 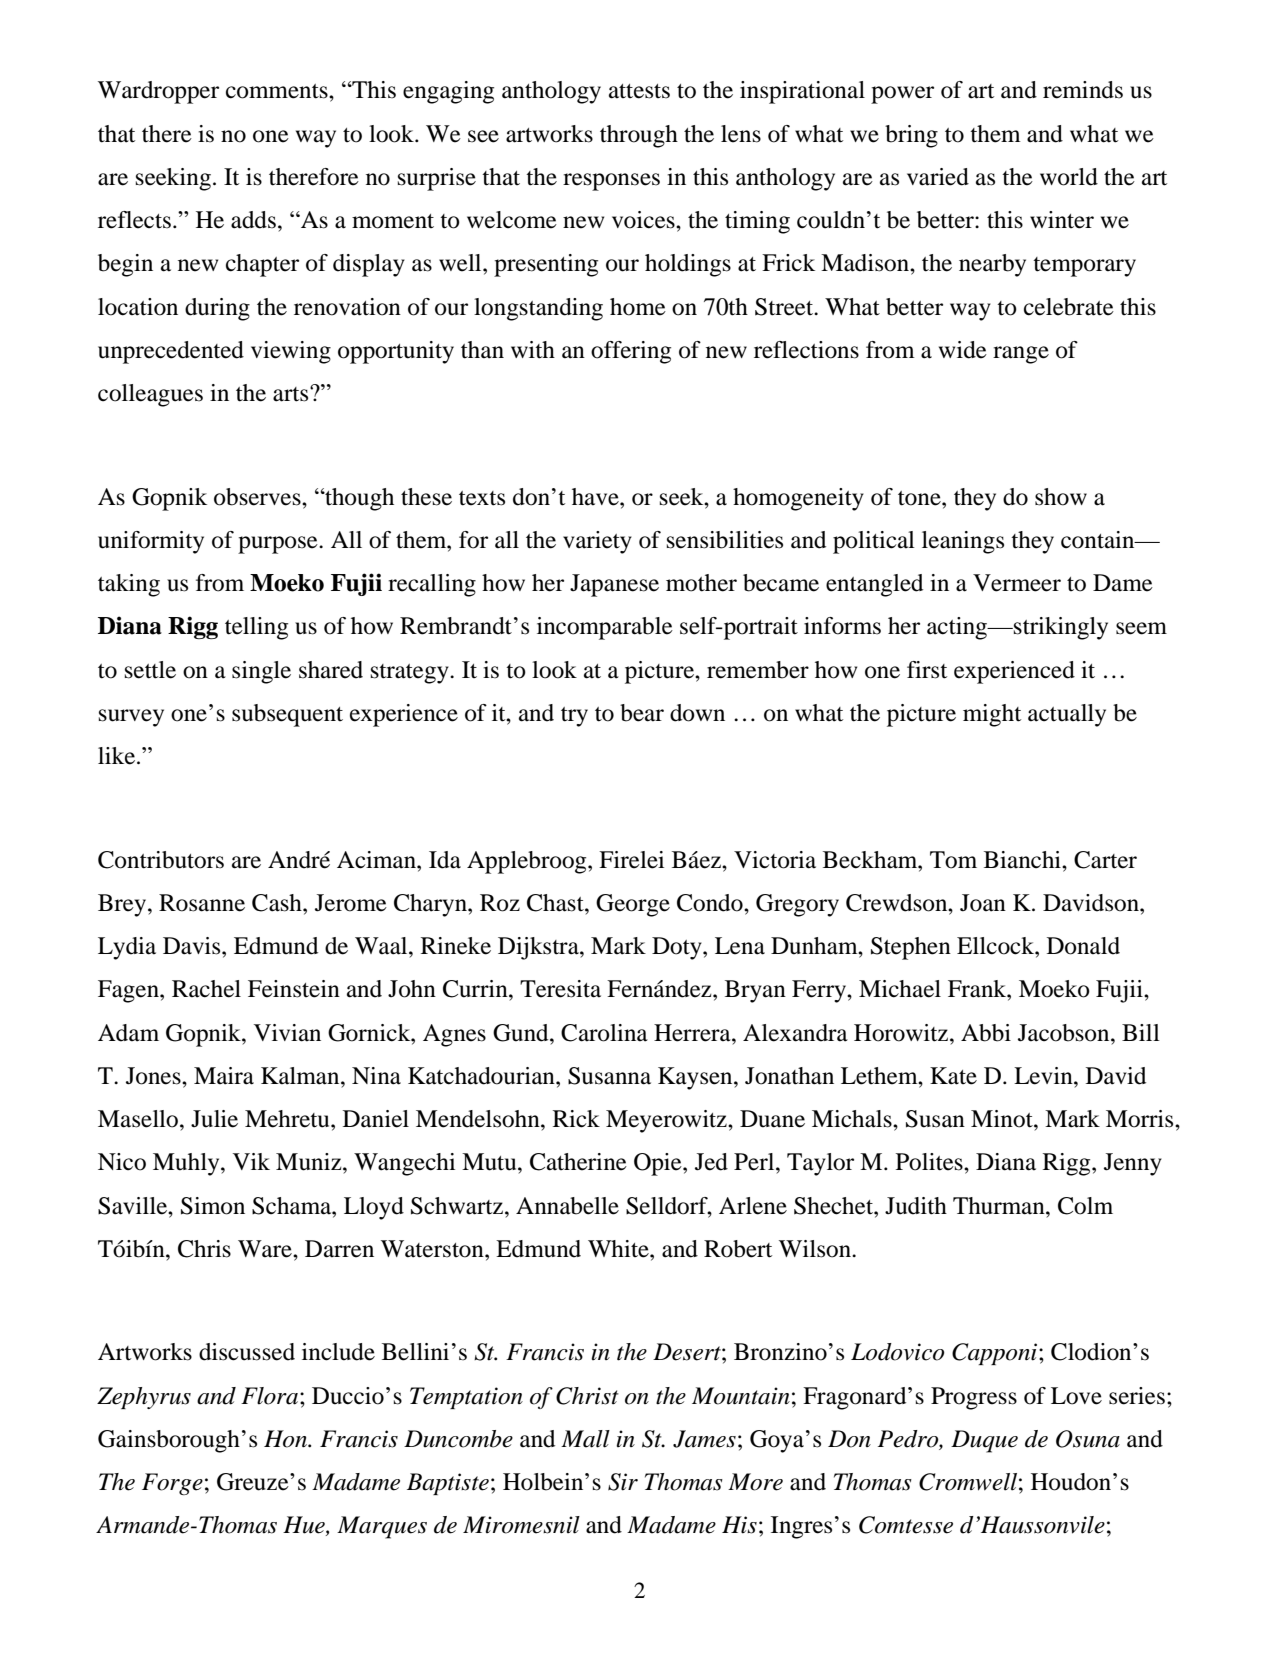 What do you see at coordinates (642, 713) in the screenshot?
I see `bear` at bounding box center [642, 713].
